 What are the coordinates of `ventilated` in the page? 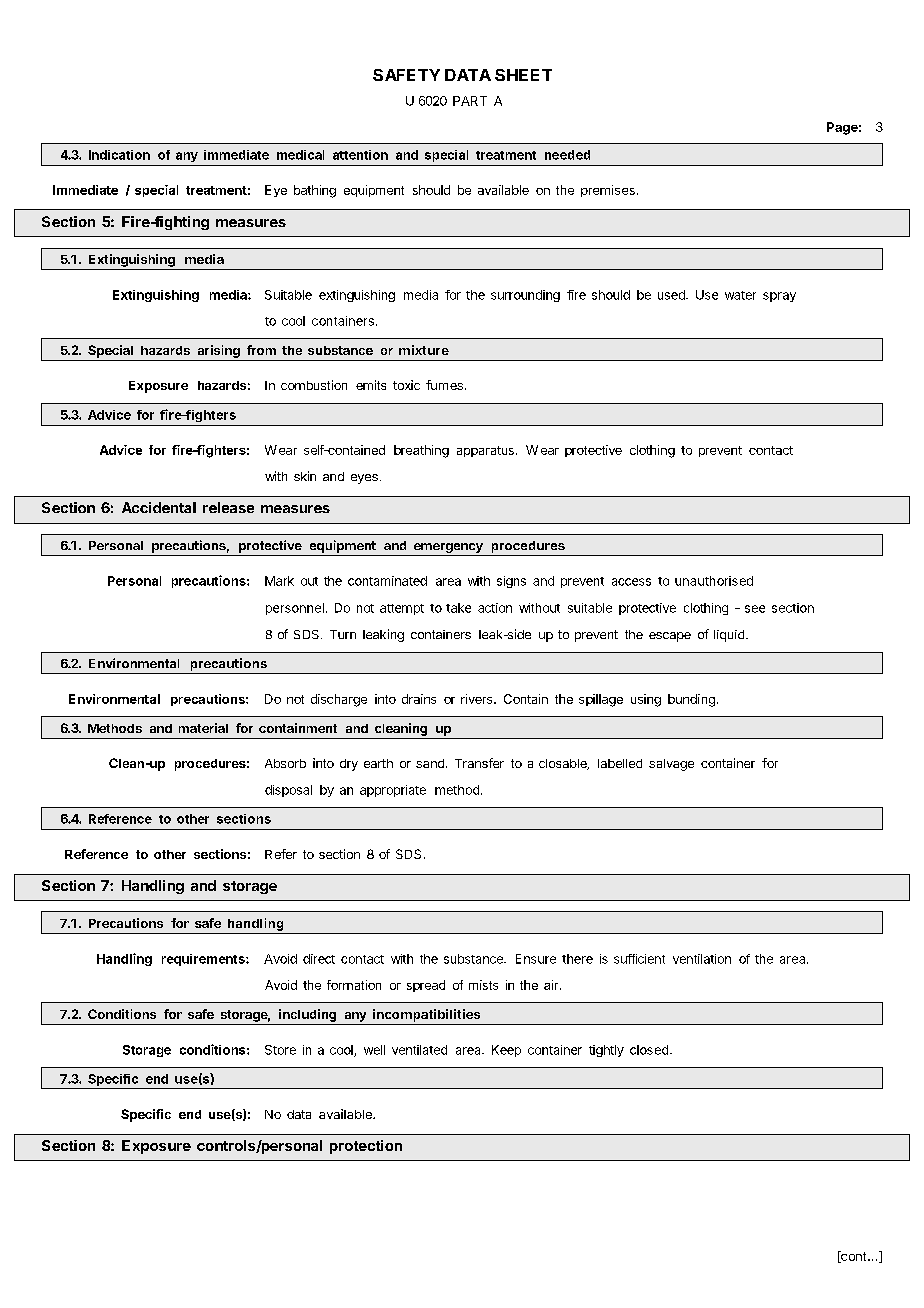 It's located at (419, 1050).
